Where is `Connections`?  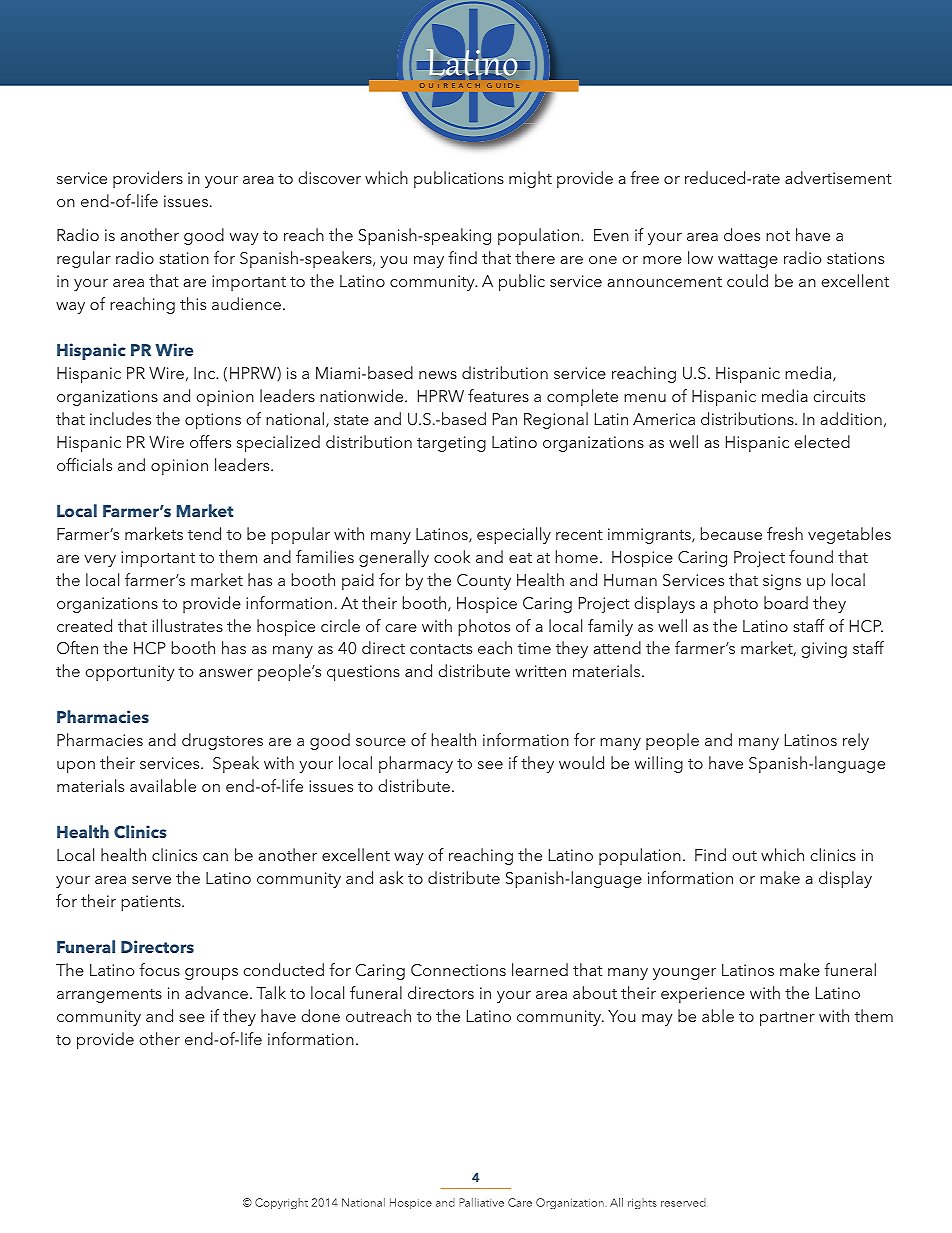
Connections is located at coordinates (458, 970).
